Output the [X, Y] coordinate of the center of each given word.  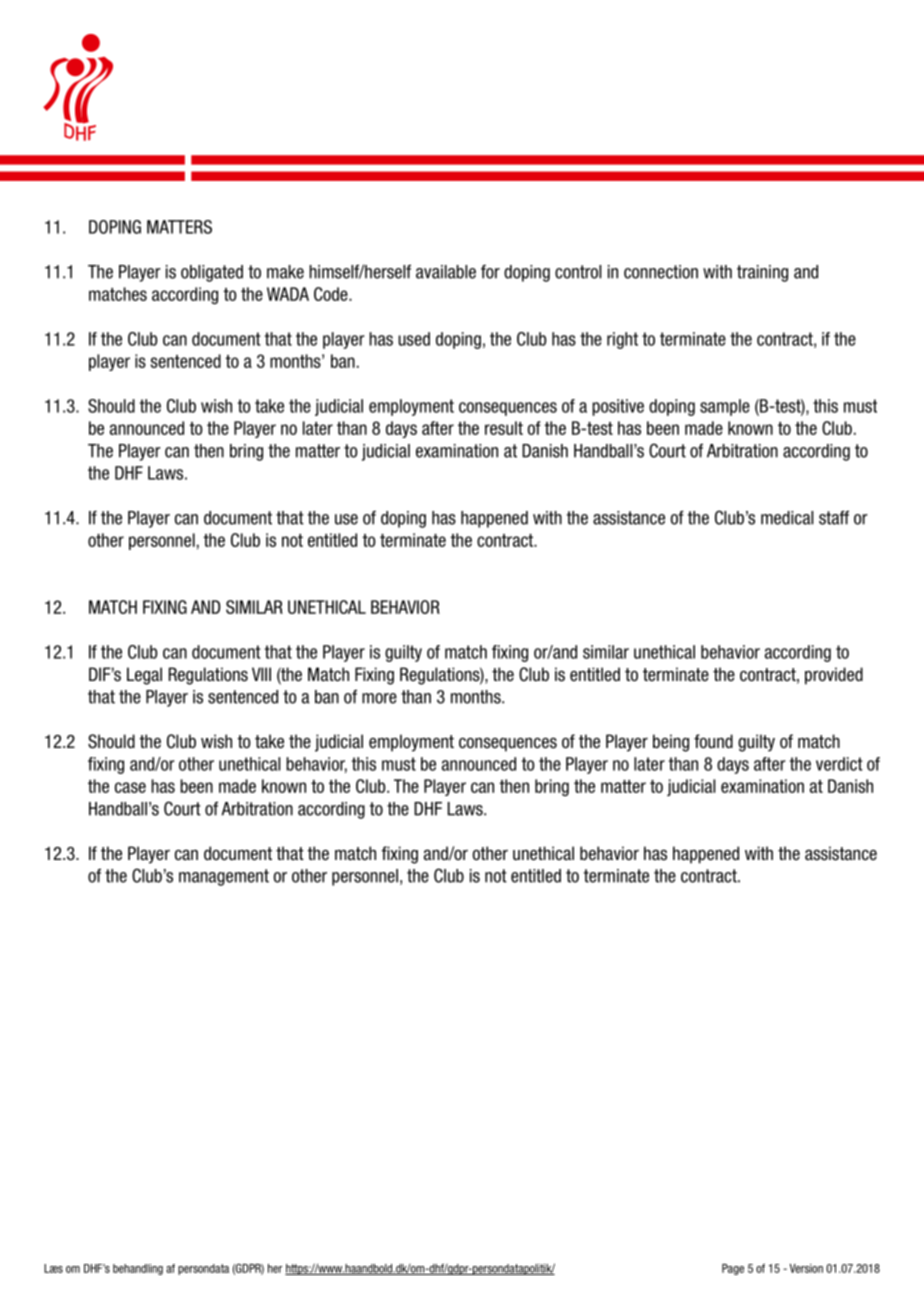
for [490, 272]
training [762, 273]
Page [733, 1269]
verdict [839, 764]
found [713, 741]
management [224, 877]
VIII [261, 674]
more [379, 698]
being [671, 743]
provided [834, 676]
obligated [212, 273]
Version [806, 1268]
